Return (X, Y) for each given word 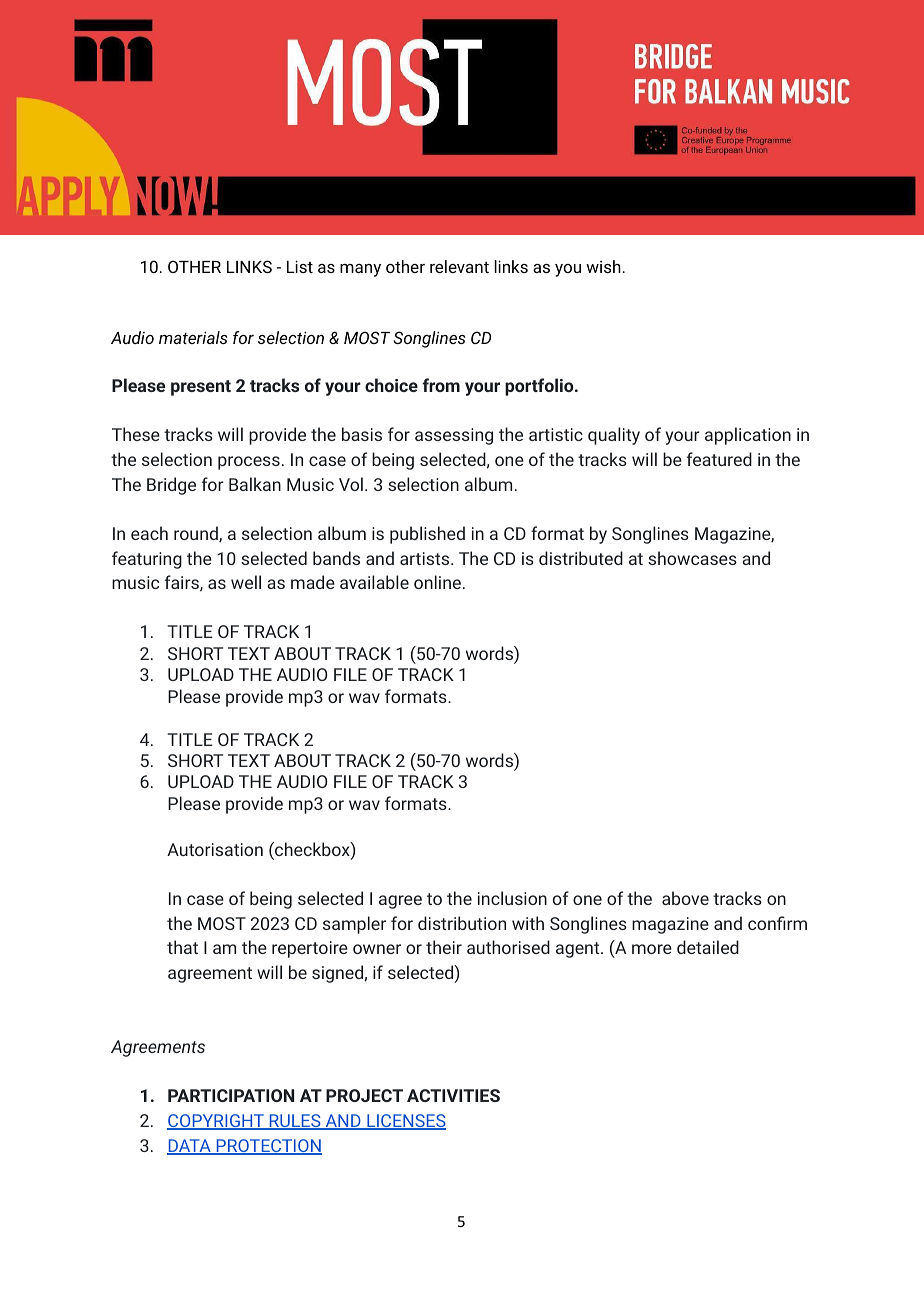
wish (603, 266)
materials (193, 337)
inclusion (512, 898)
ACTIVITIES (453, 1095)
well (246, 582)
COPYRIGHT (216, 1122)
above (685, 898)
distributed (581, 558)
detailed (708, 947)
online (437, 582)
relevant (459, 266)
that (182, 947)
